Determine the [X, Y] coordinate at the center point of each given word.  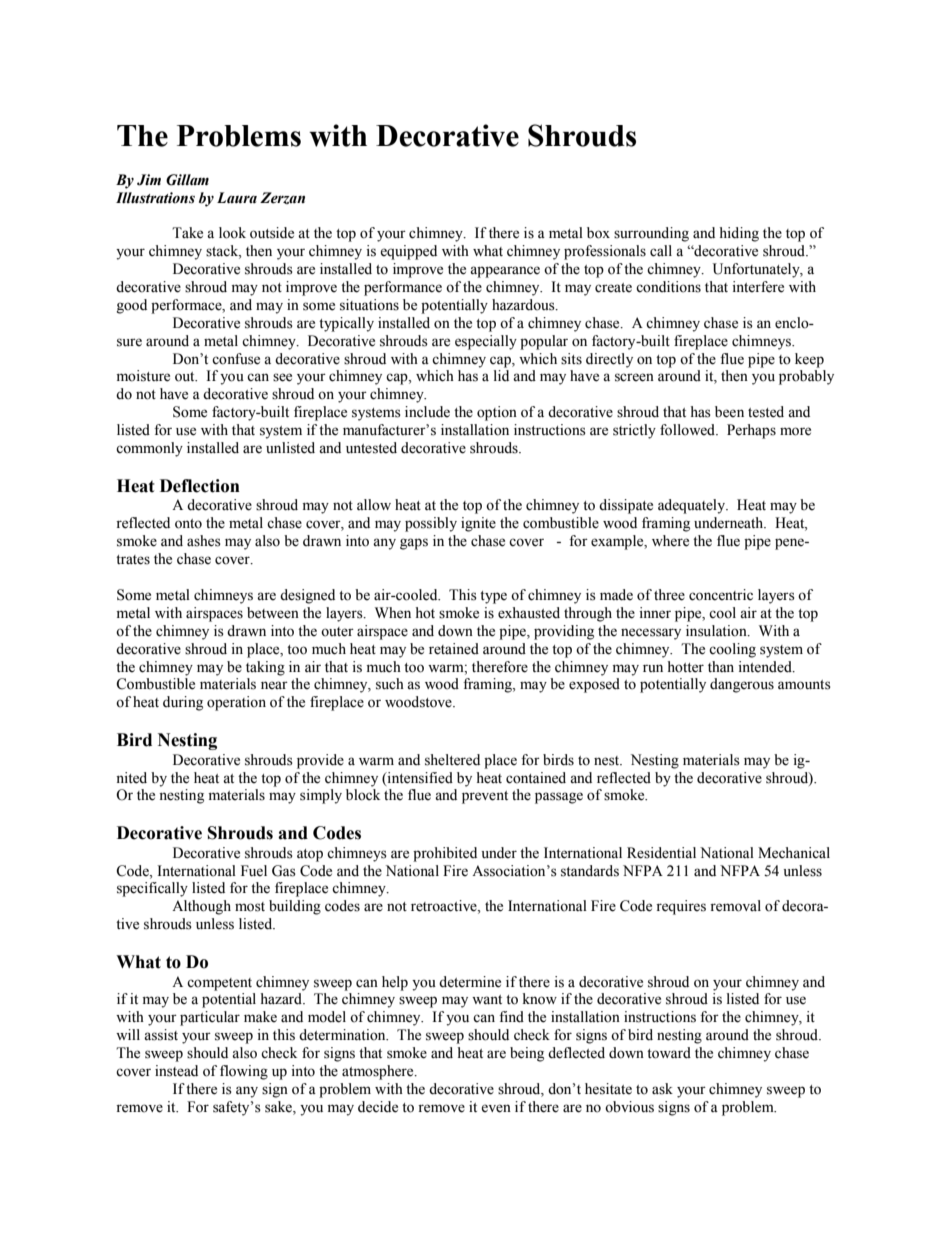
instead [176, 1071]
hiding [739, 234]
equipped [408, 252]
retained [454, 649]
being [527, 1054]
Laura [237, 198]
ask [662, 1089]
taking [265, 668]
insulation [717, 631]
